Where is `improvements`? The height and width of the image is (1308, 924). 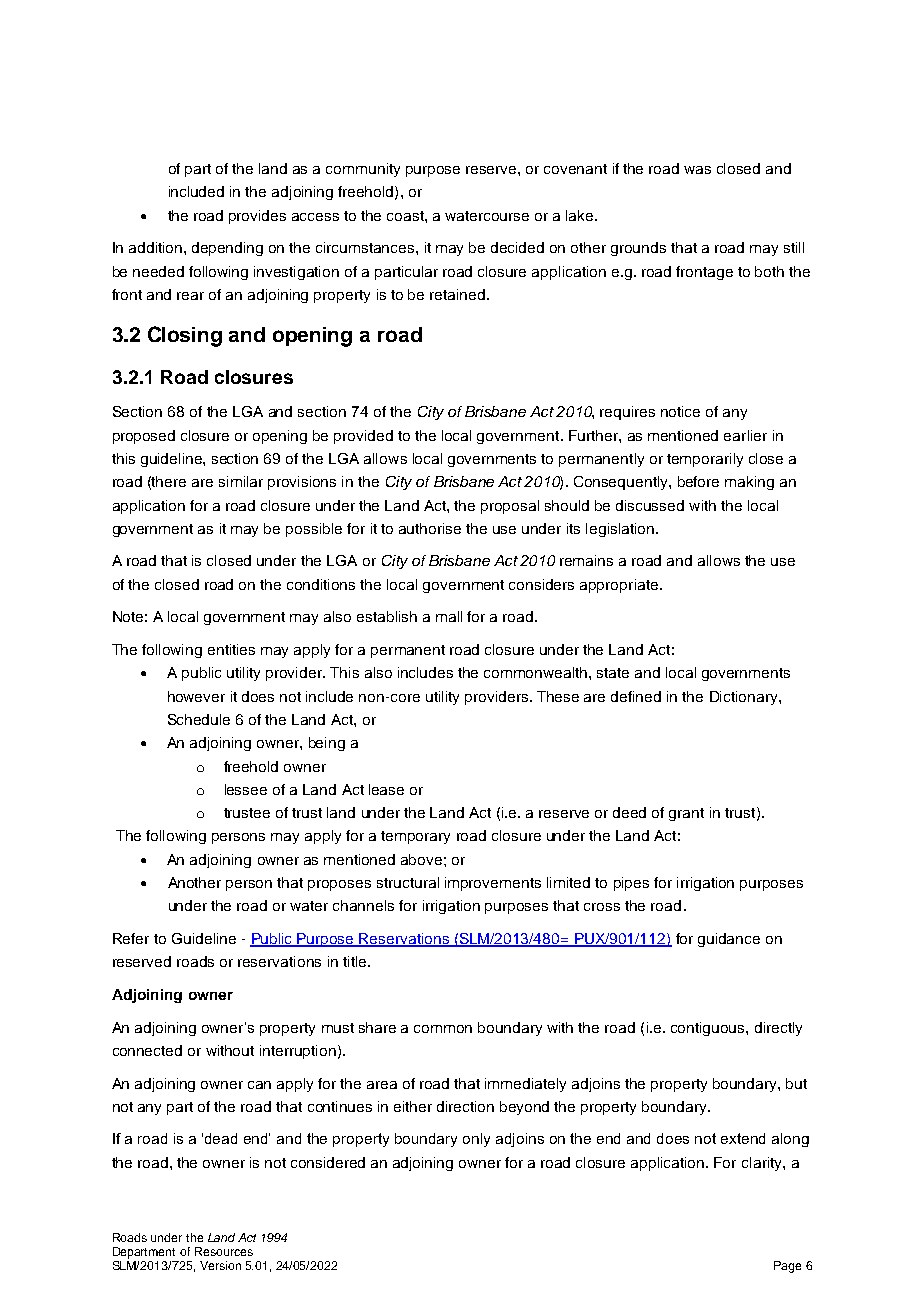 improvements is located at coordinates (493, 884).
